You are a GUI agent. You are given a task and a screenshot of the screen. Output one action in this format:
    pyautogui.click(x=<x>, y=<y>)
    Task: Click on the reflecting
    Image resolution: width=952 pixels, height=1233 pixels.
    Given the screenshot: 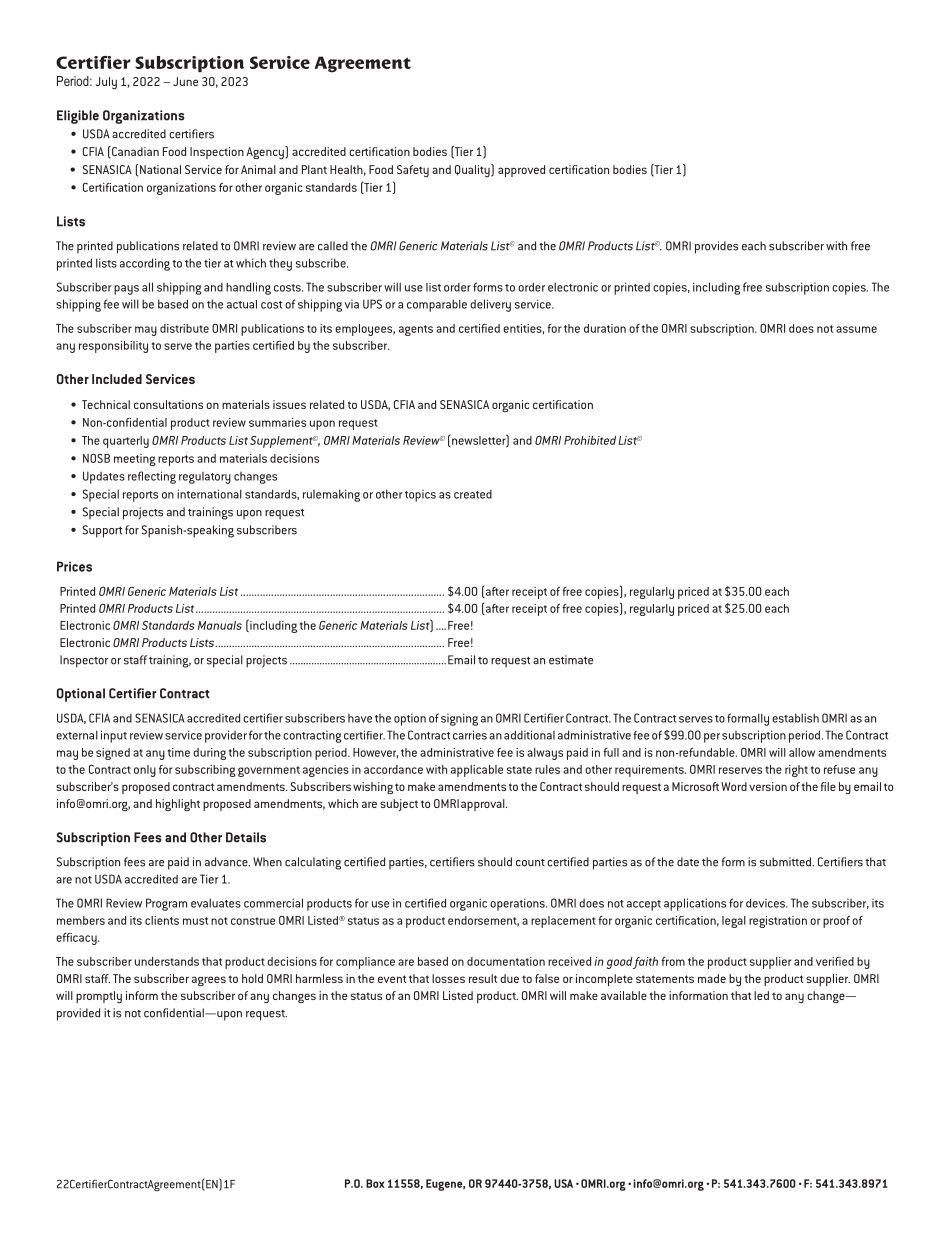 What is the action you would take?
    pyautogui.click(x=152, y=477)
